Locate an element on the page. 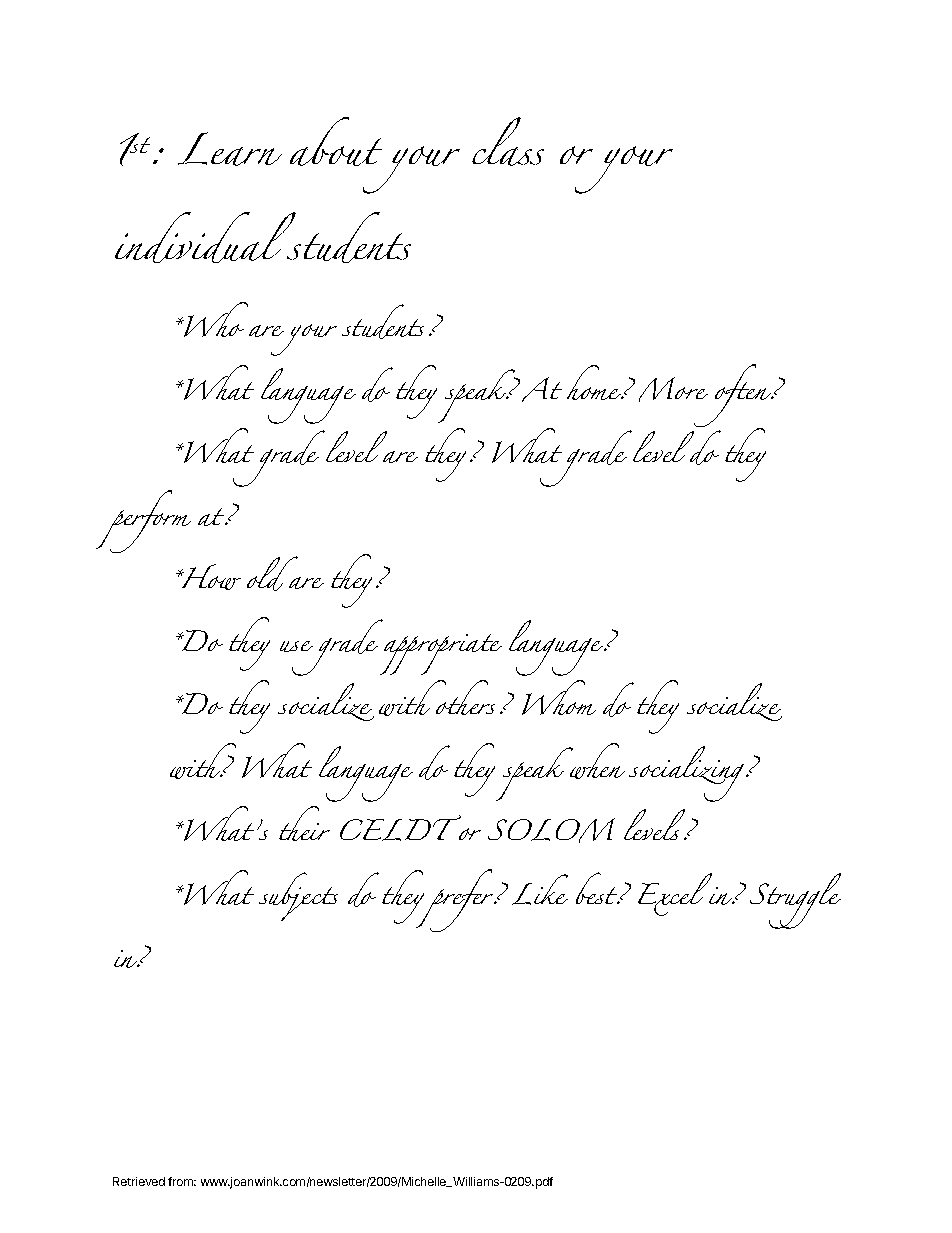 The height and width of the page is (1233, 952). Learn is located at coordinates (230, 149).
